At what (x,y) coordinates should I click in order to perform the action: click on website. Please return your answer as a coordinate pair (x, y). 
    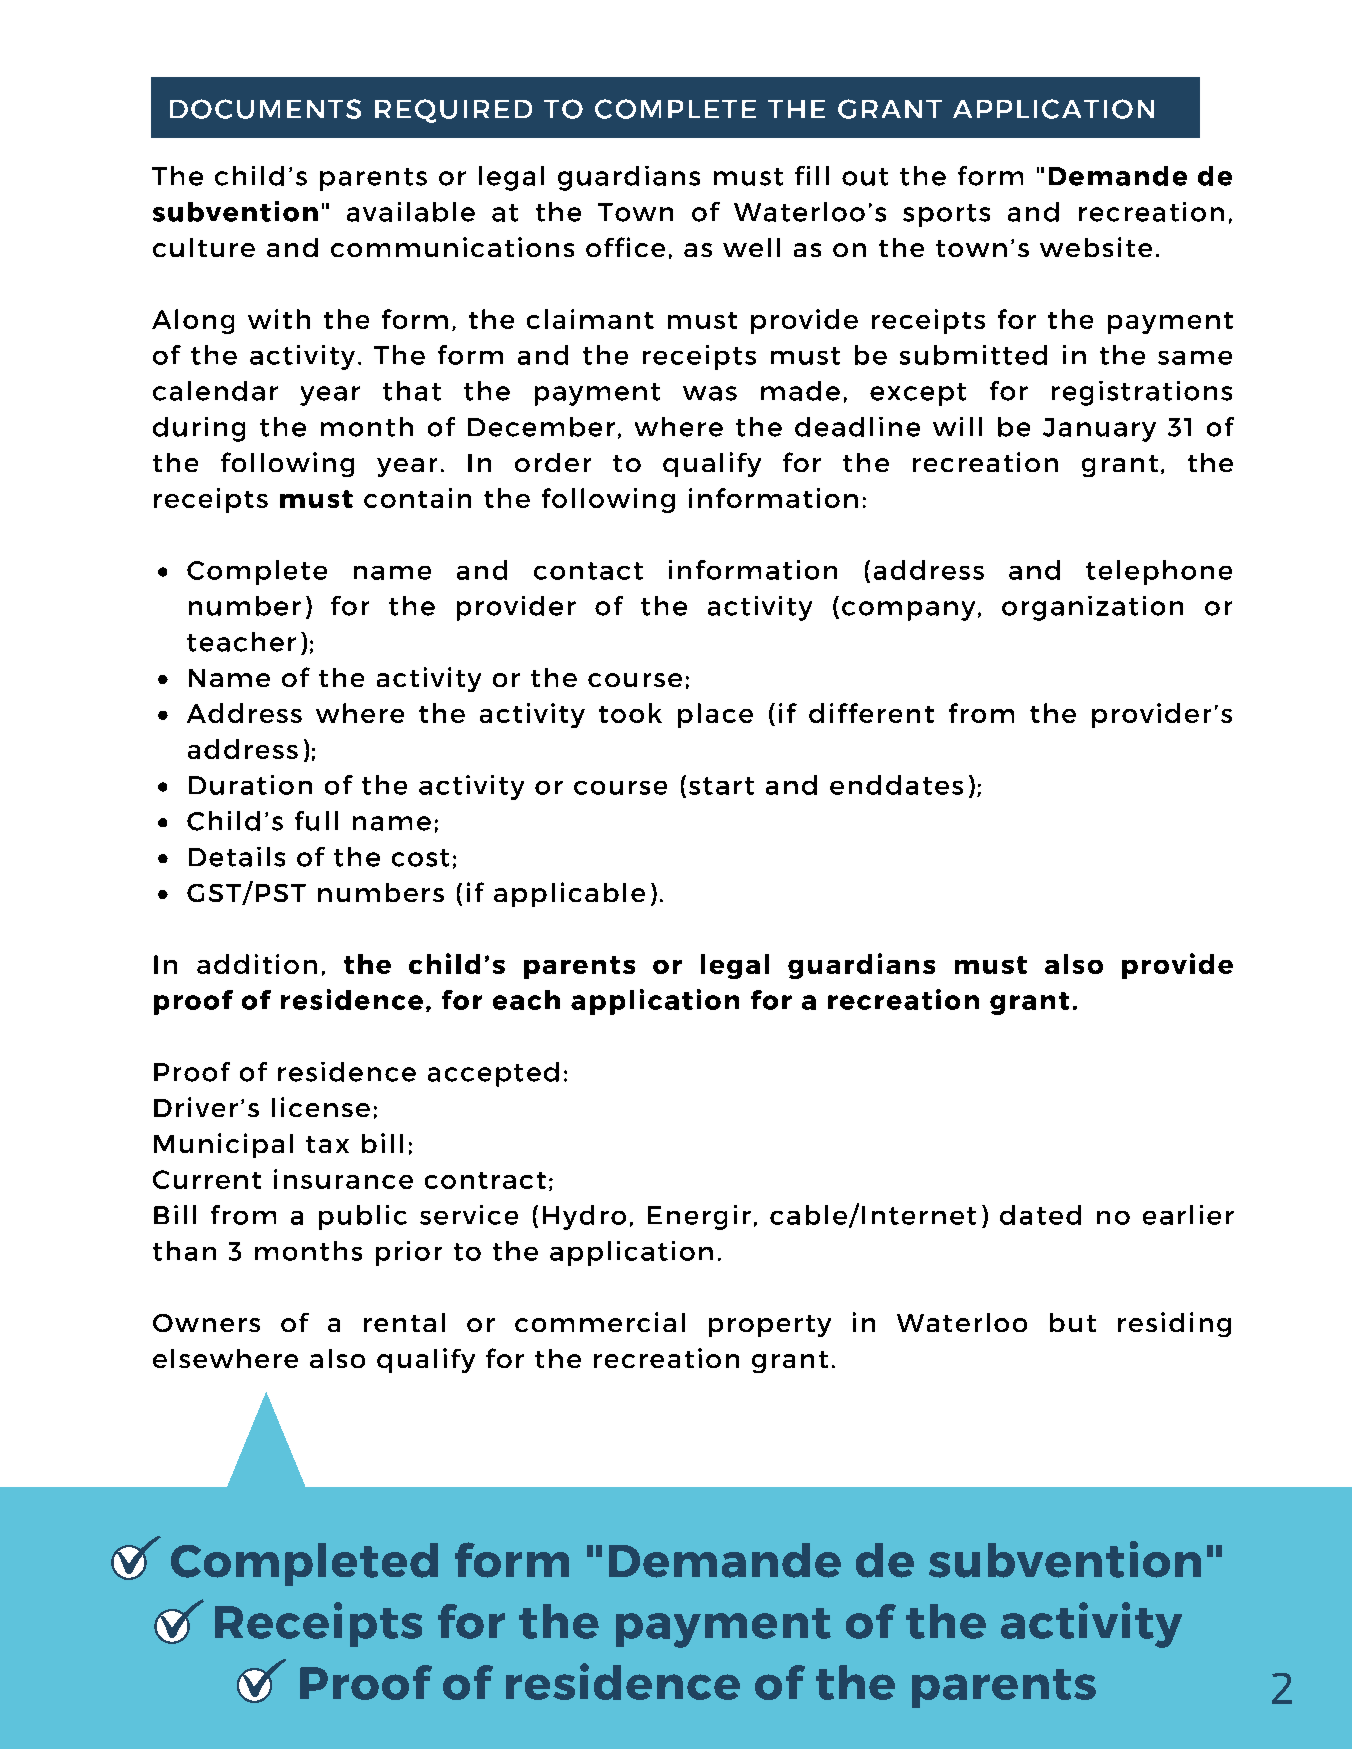
    Looking at the image, I should click on (1096, 247).
